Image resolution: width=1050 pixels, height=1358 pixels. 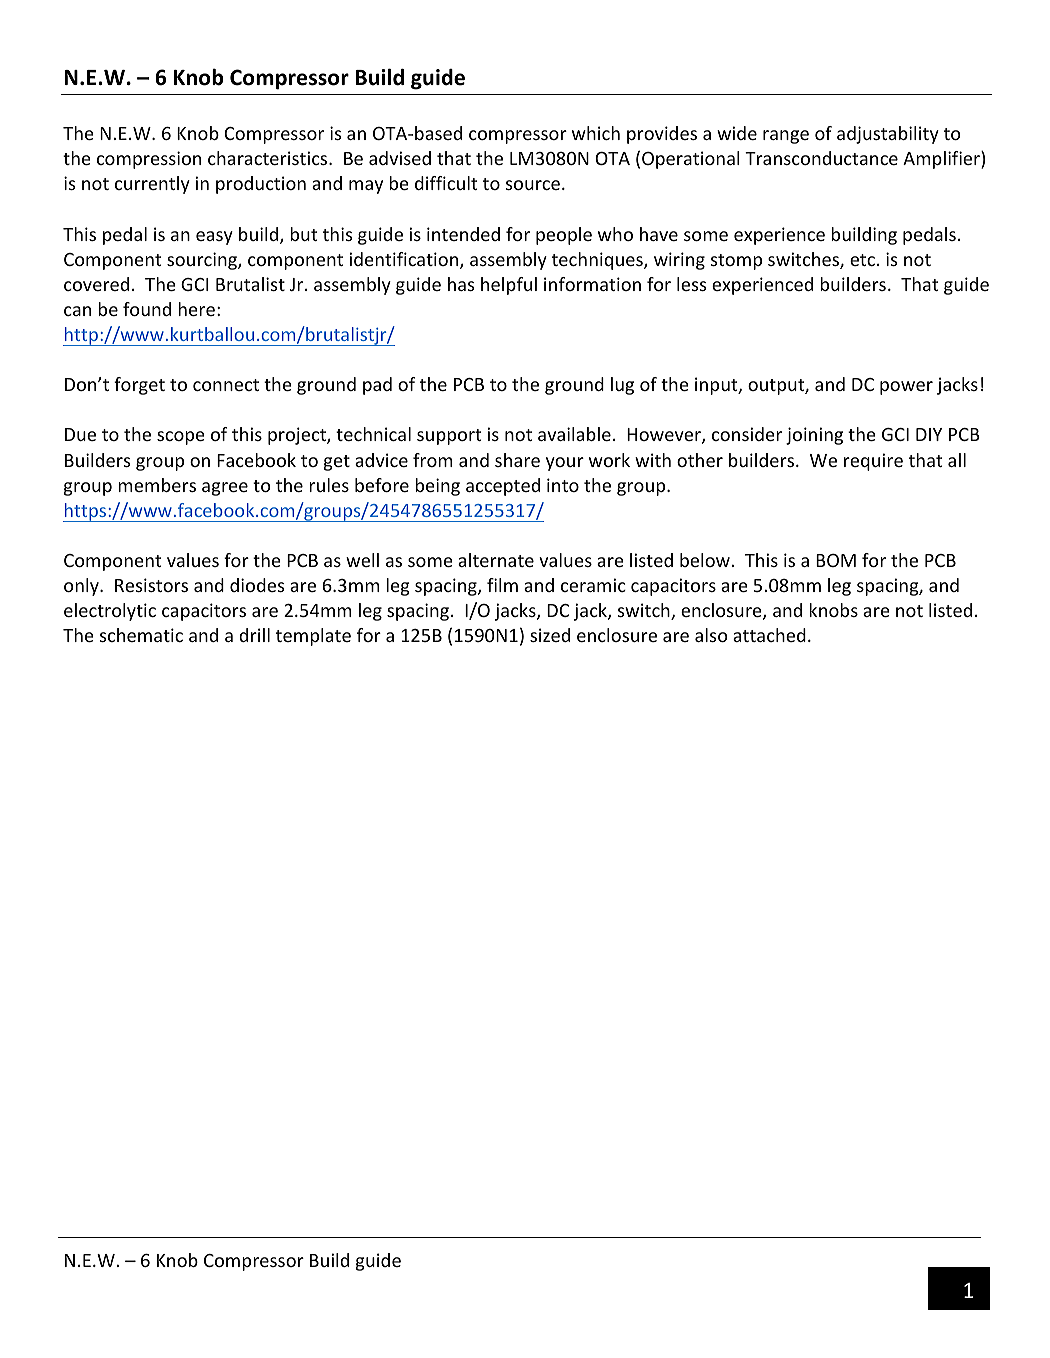 I want to click on sourcing, so click(x=203, y=261).
